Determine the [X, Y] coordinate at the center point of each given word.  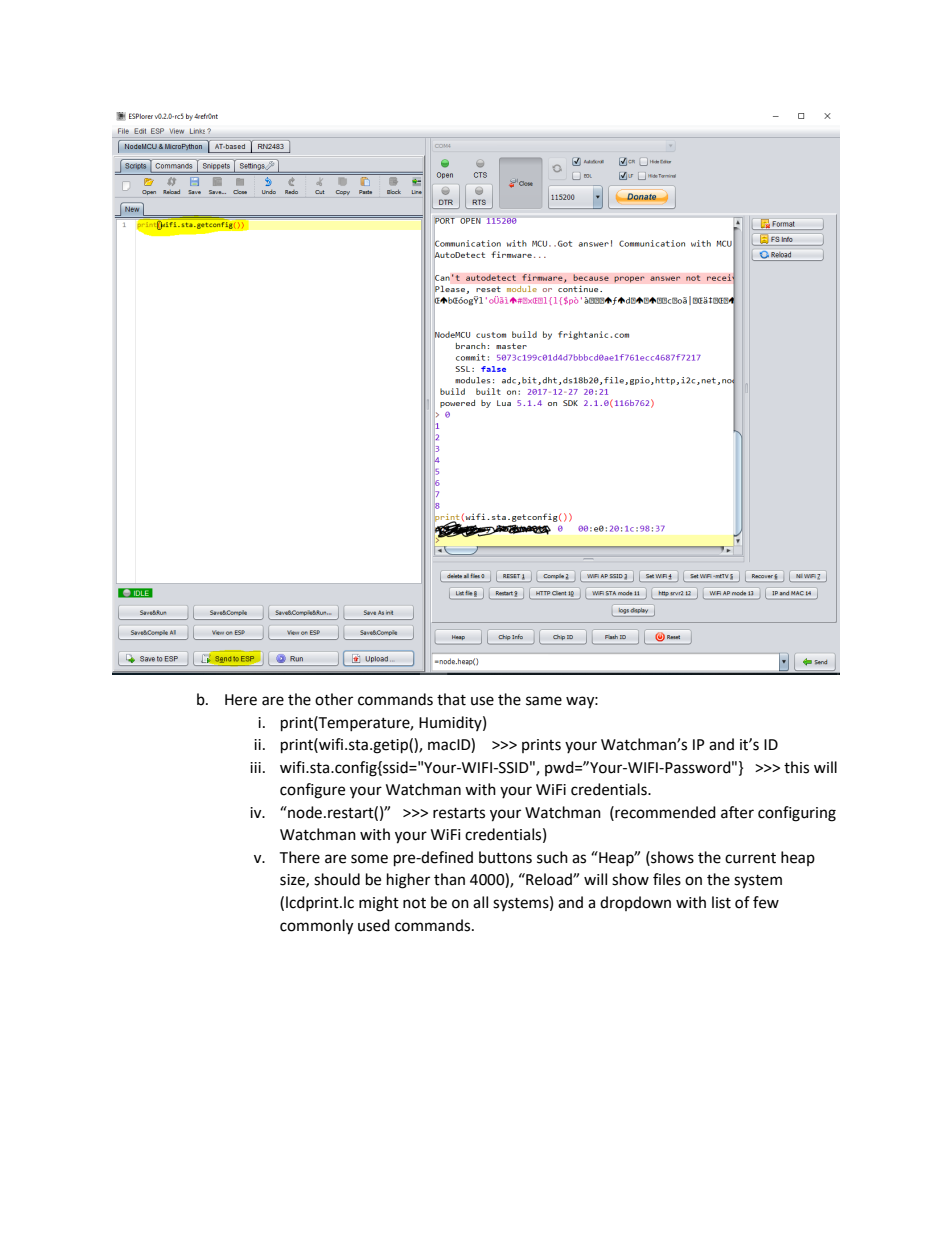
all [480, 902]
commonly [316, 927]
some [369, 859]
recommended [664, 812]
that [451, 699]
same [544, 701]
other [334, 699]
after [737, 812]
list [721, 902]
